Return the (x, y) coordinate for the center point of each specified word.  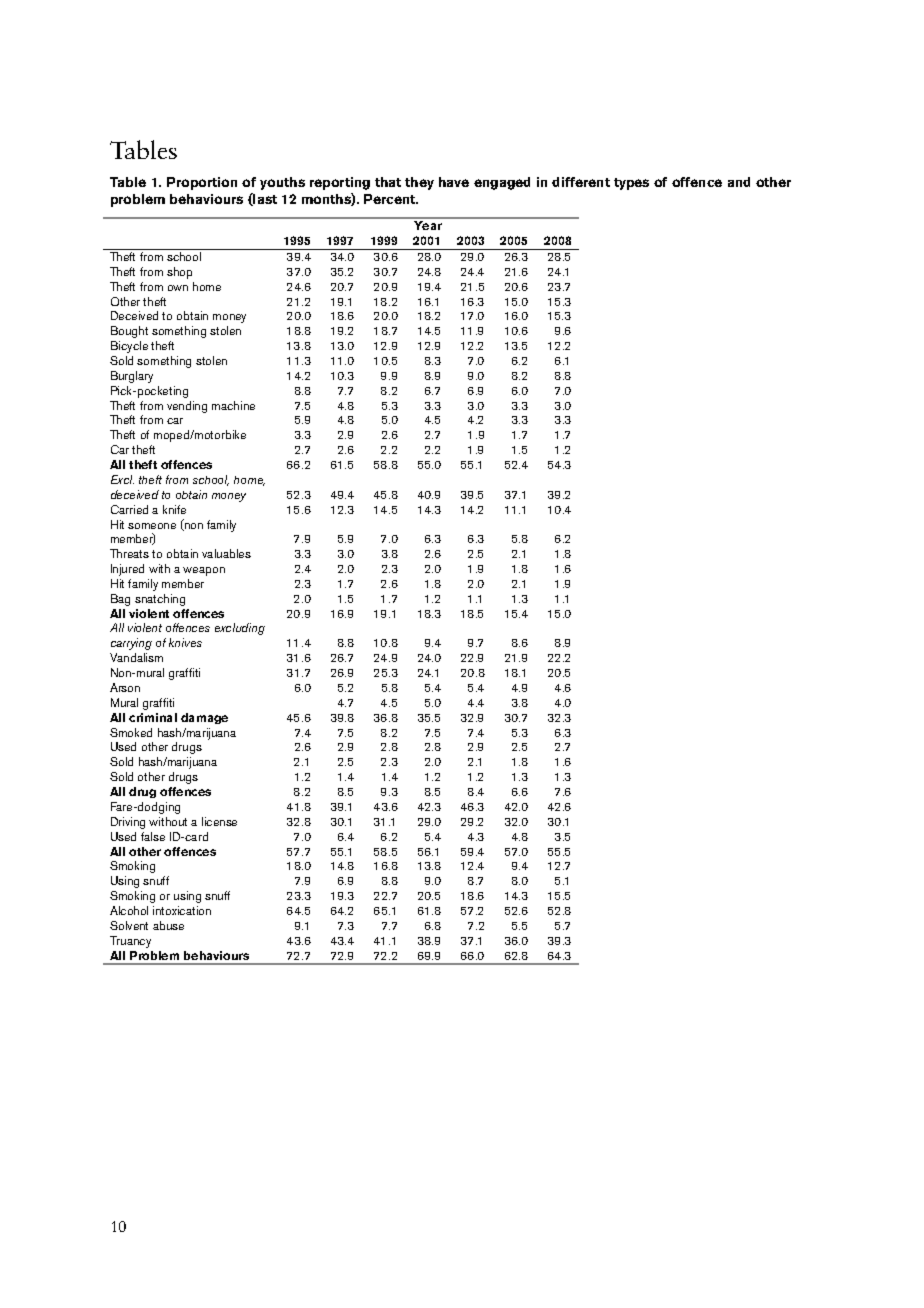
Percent (391, 199)
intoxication (182, 910)
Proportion (202, 183)
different (581, 182)
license (219, 821)
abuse (168, 925)
